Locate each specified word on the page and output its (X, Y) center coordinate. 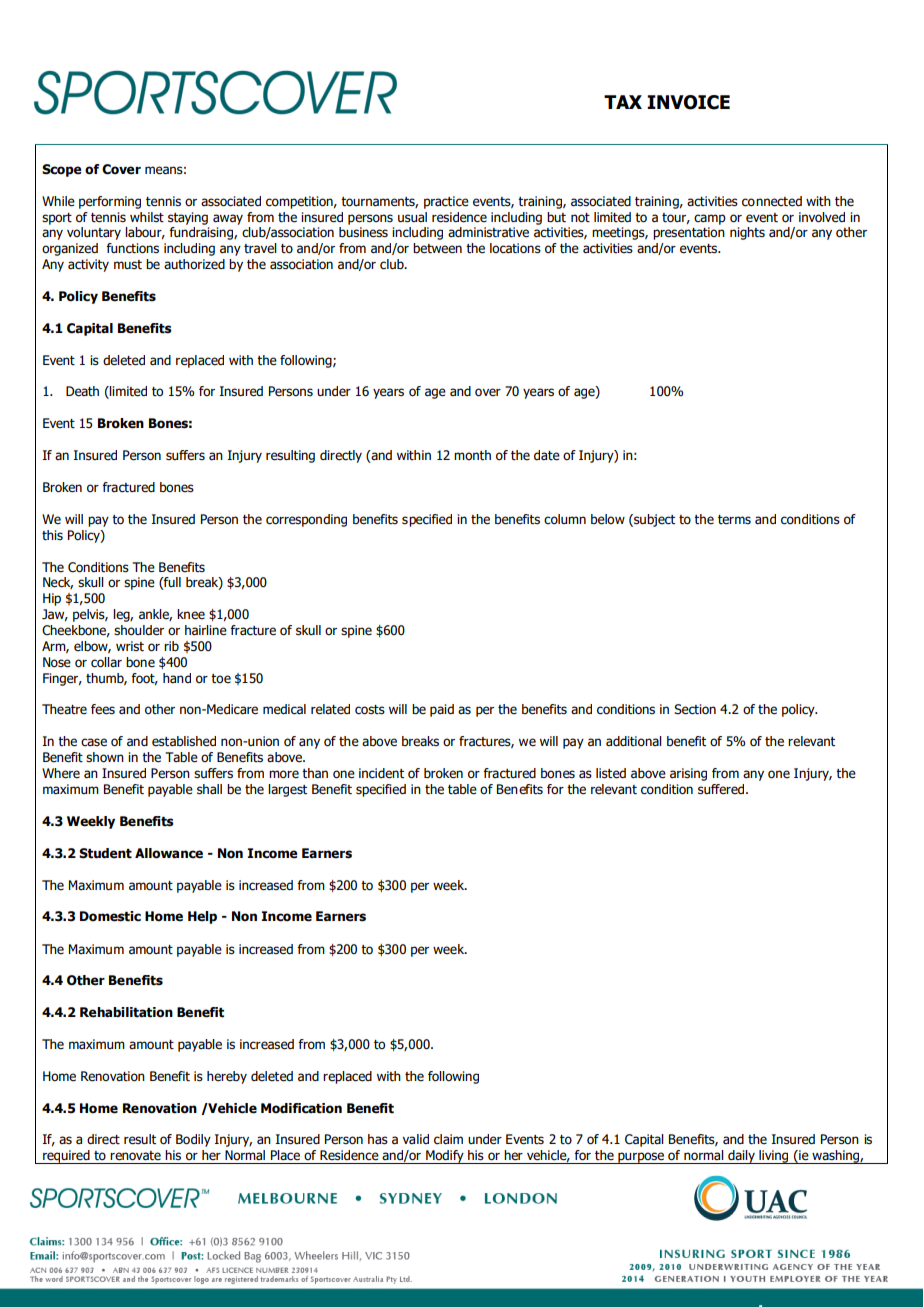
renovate (135, 1156)
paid (442, 710)
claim (448, 1139)
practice (446, 202)
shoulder (139, 630)
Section (695, 709)
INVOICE (688, 102)
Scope (62, 170)
